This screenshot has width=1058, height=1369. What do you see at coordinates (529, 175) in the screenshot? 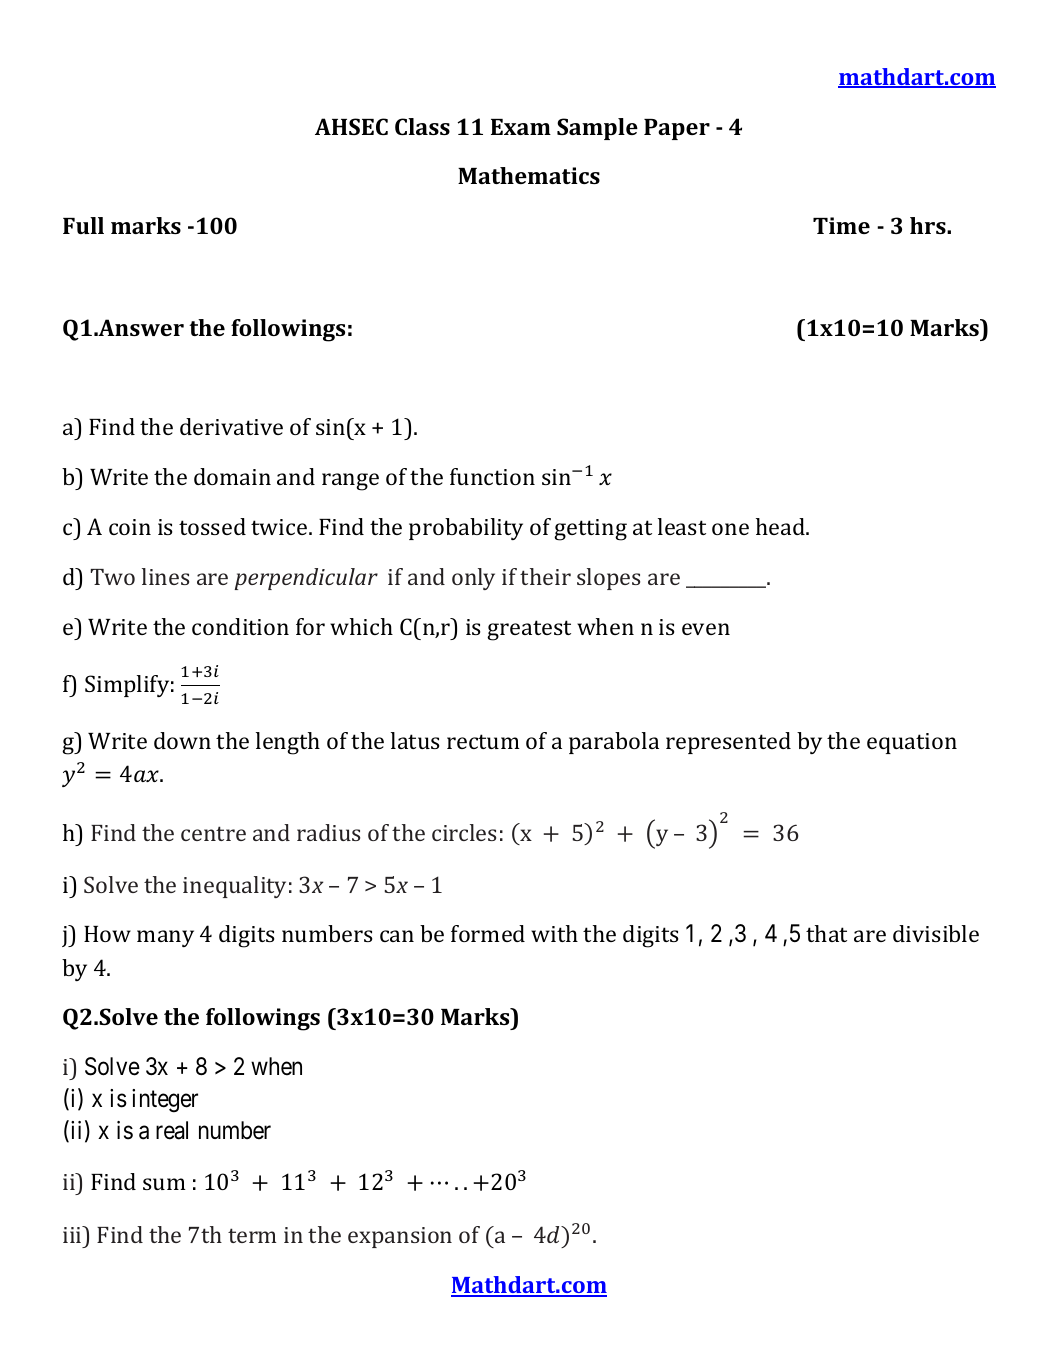
I see `Mathematics` at bounding box center [529, 175].
